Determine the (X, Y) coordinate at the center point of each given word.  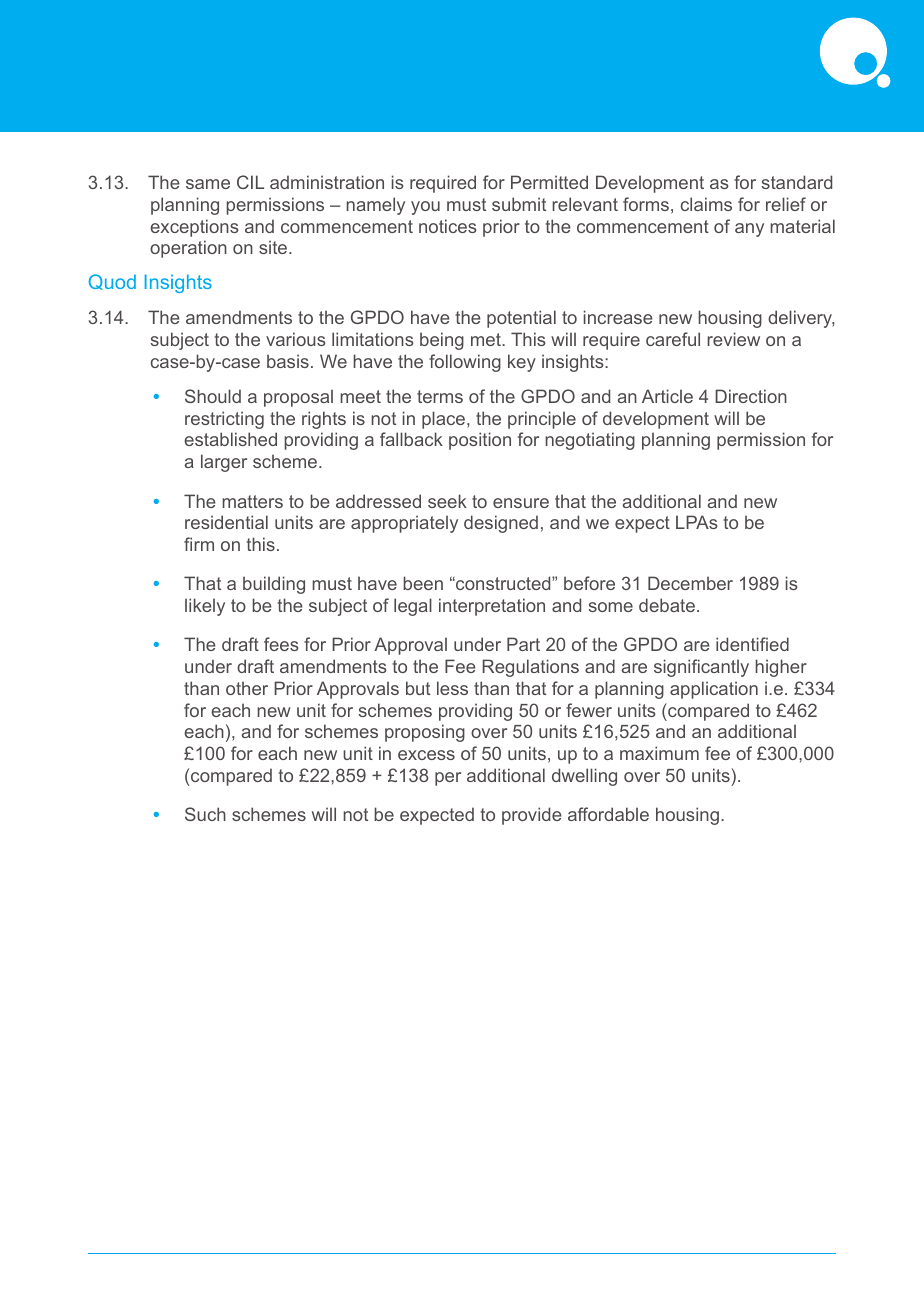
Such (205, 814)
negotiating (590, 441)
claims (706, 204)
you (425, 208)
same (208, 184)
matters (252, 501)
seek (447, 501)
